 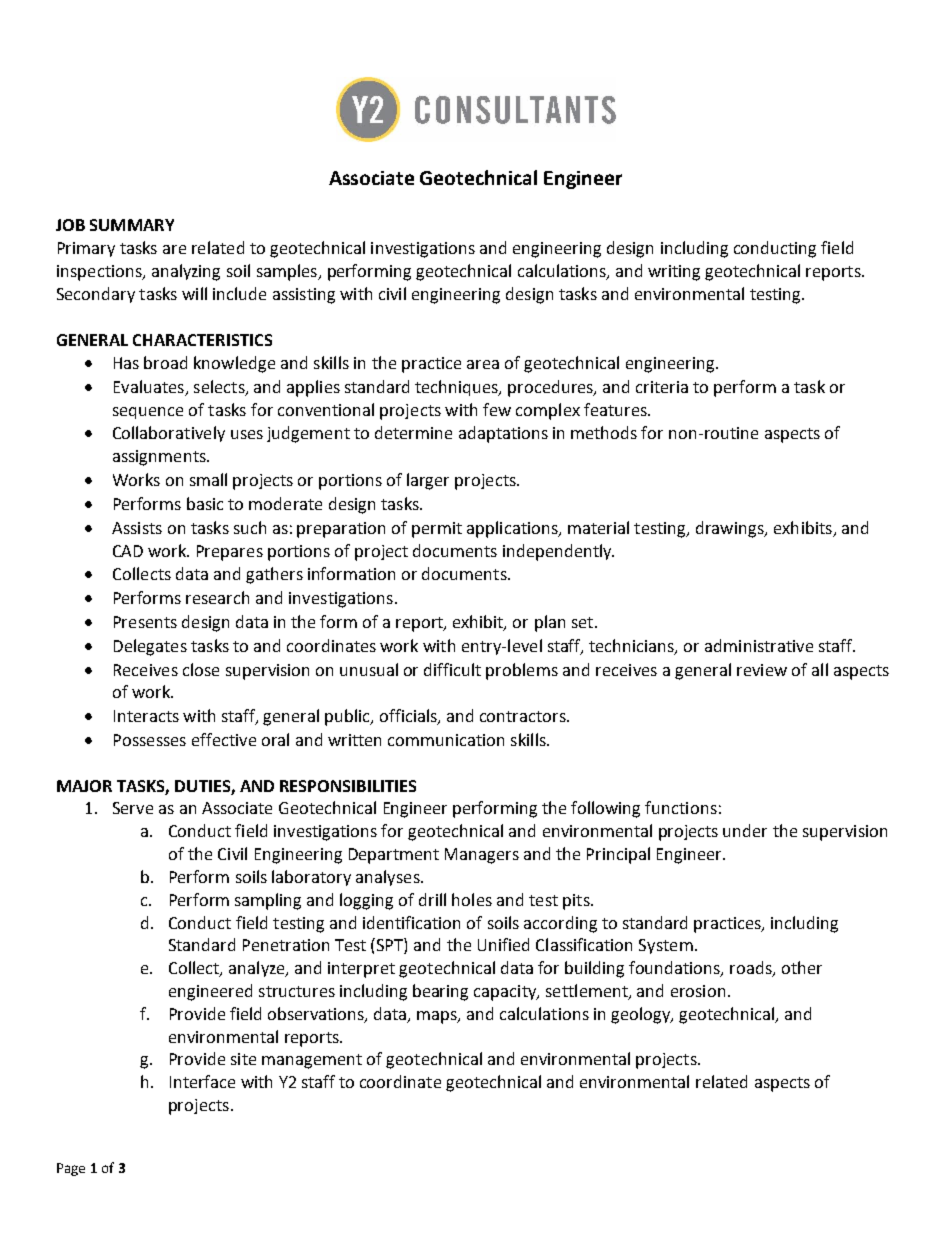 What do you see at coordinates (428, 481) in the screenshot?
I see `larger` at bounding box center [428, 481].
